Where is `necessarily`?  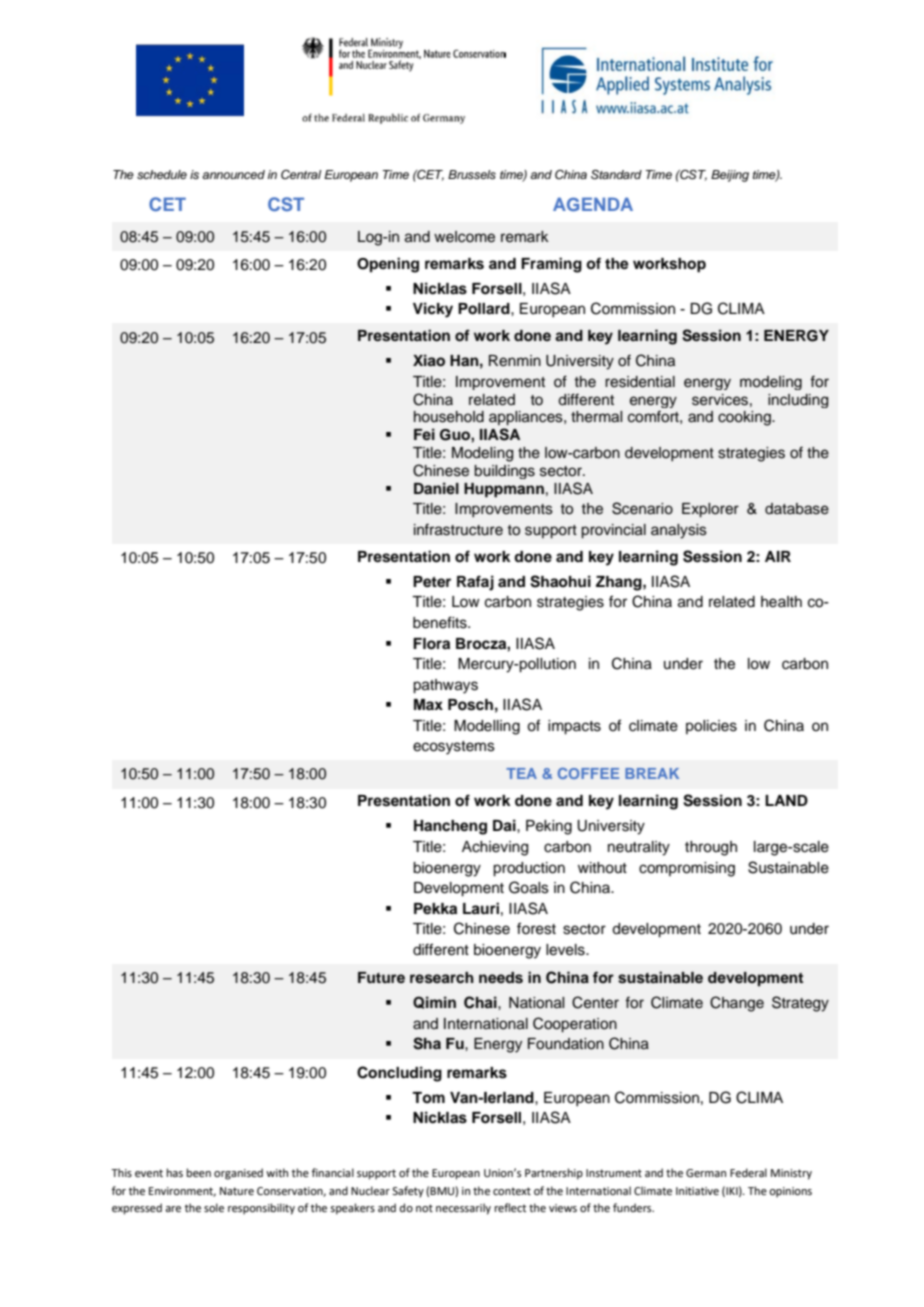
necessarily is located at coordinates (463, 1209).
